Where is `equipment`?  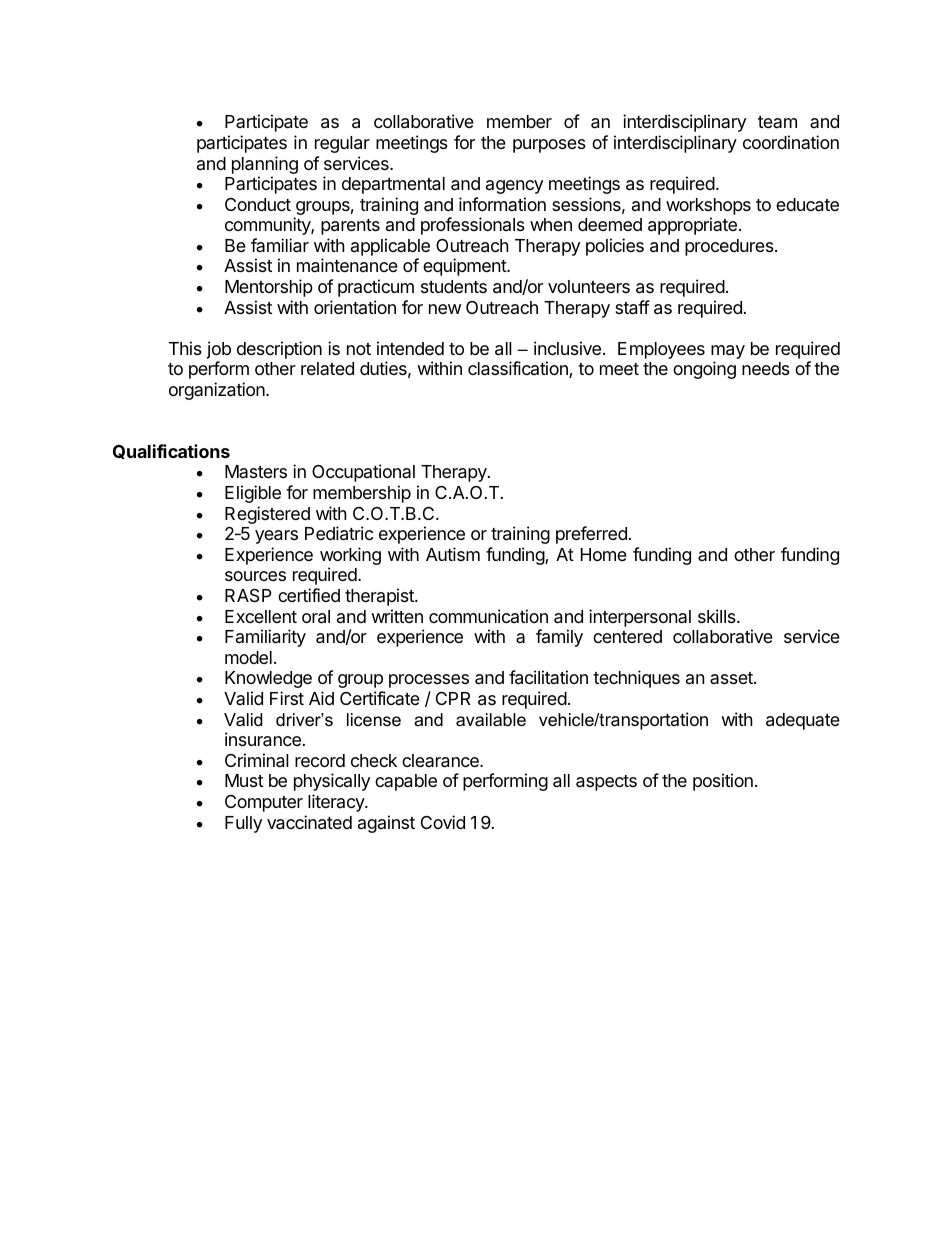 equipment is located at coordinates (465, 267).
